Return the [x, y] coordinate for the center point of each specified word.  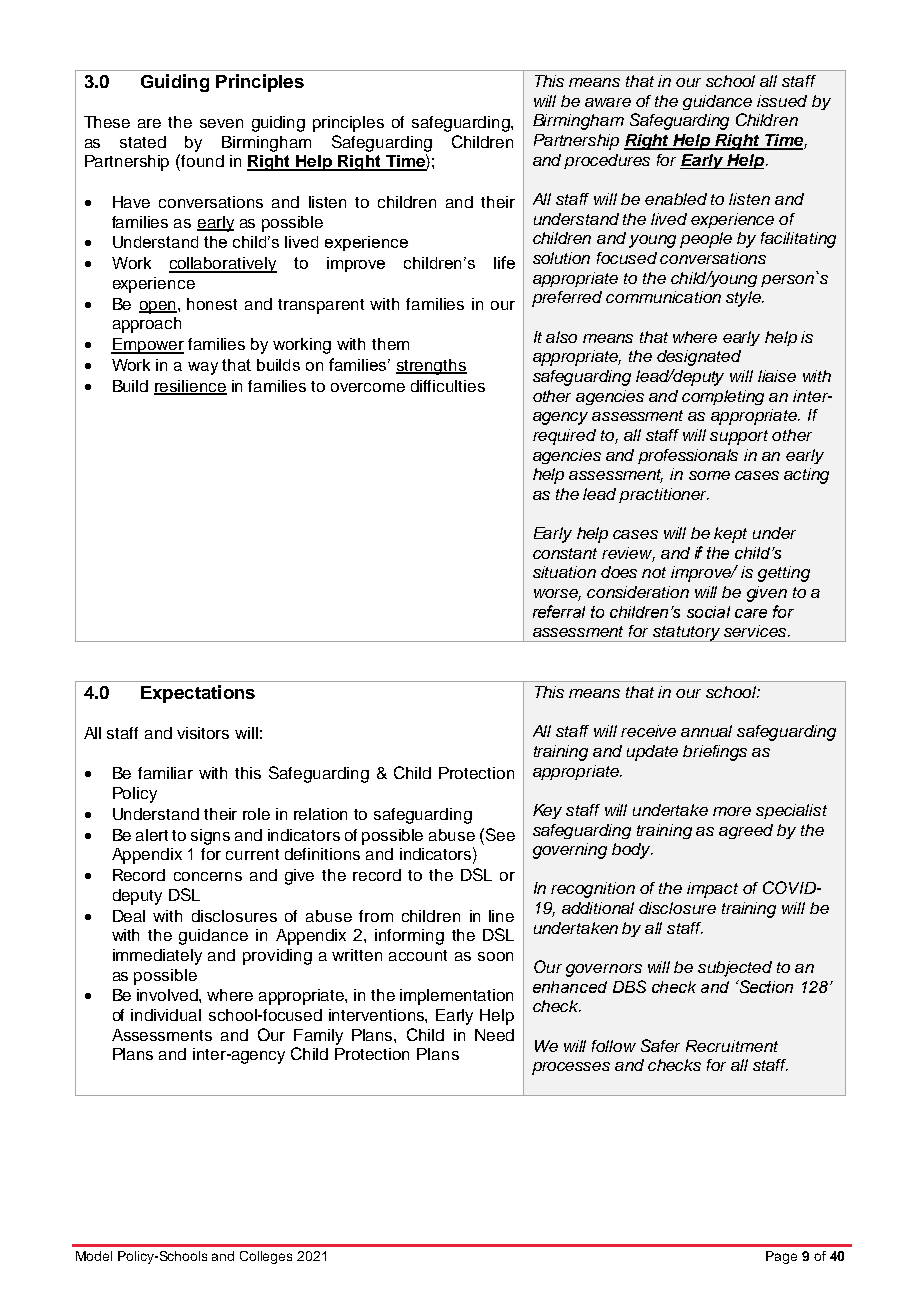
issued [782, 101]
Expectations [198, 694]
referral [559, 611]
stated [143, 142]
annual [706, 731]
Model [94, 1256]
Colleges [266, 1257]
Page [781, 1257]
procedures [607, 161]
